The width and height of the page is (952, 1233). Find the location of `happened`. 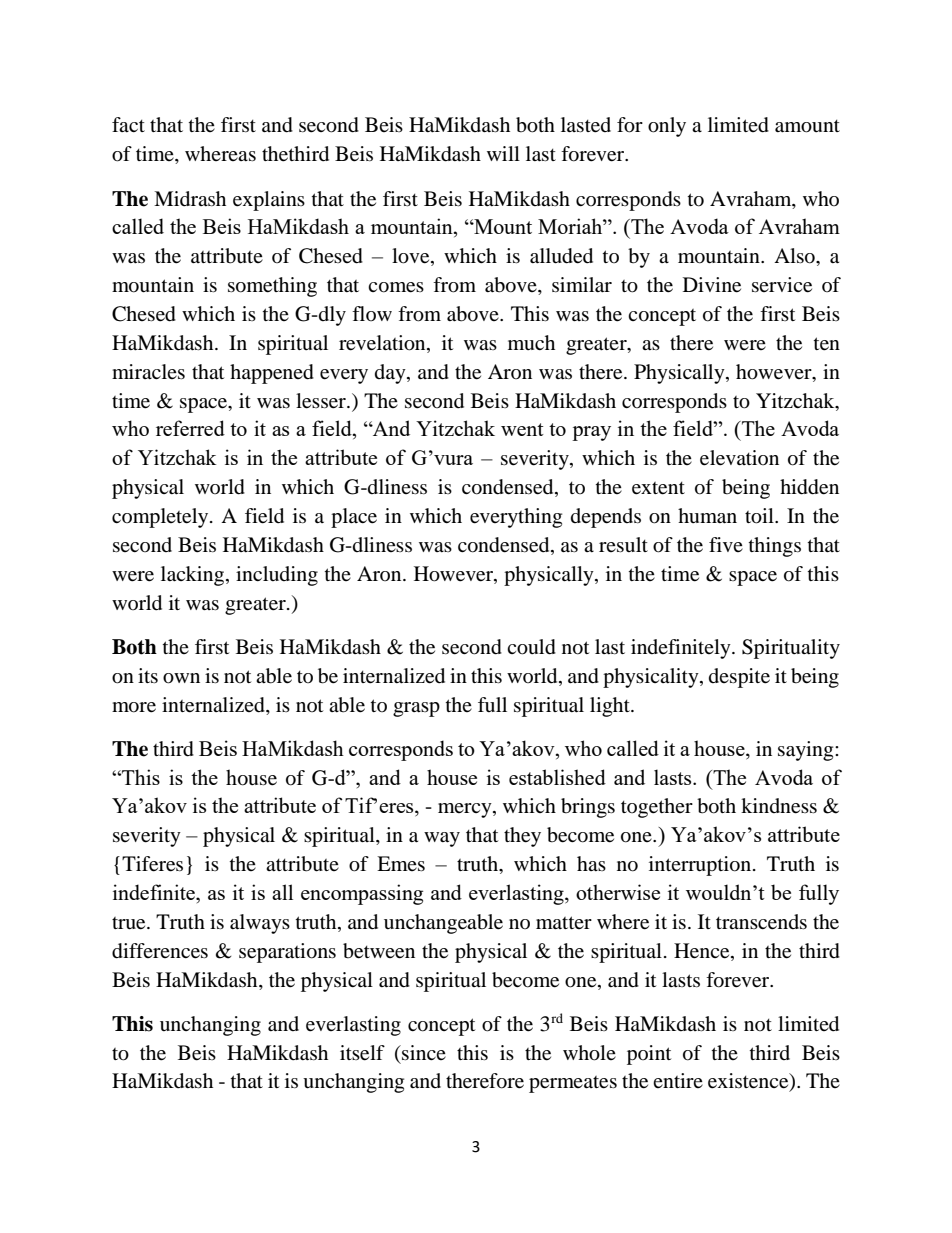

happened is located at coordinates (272, 374).
